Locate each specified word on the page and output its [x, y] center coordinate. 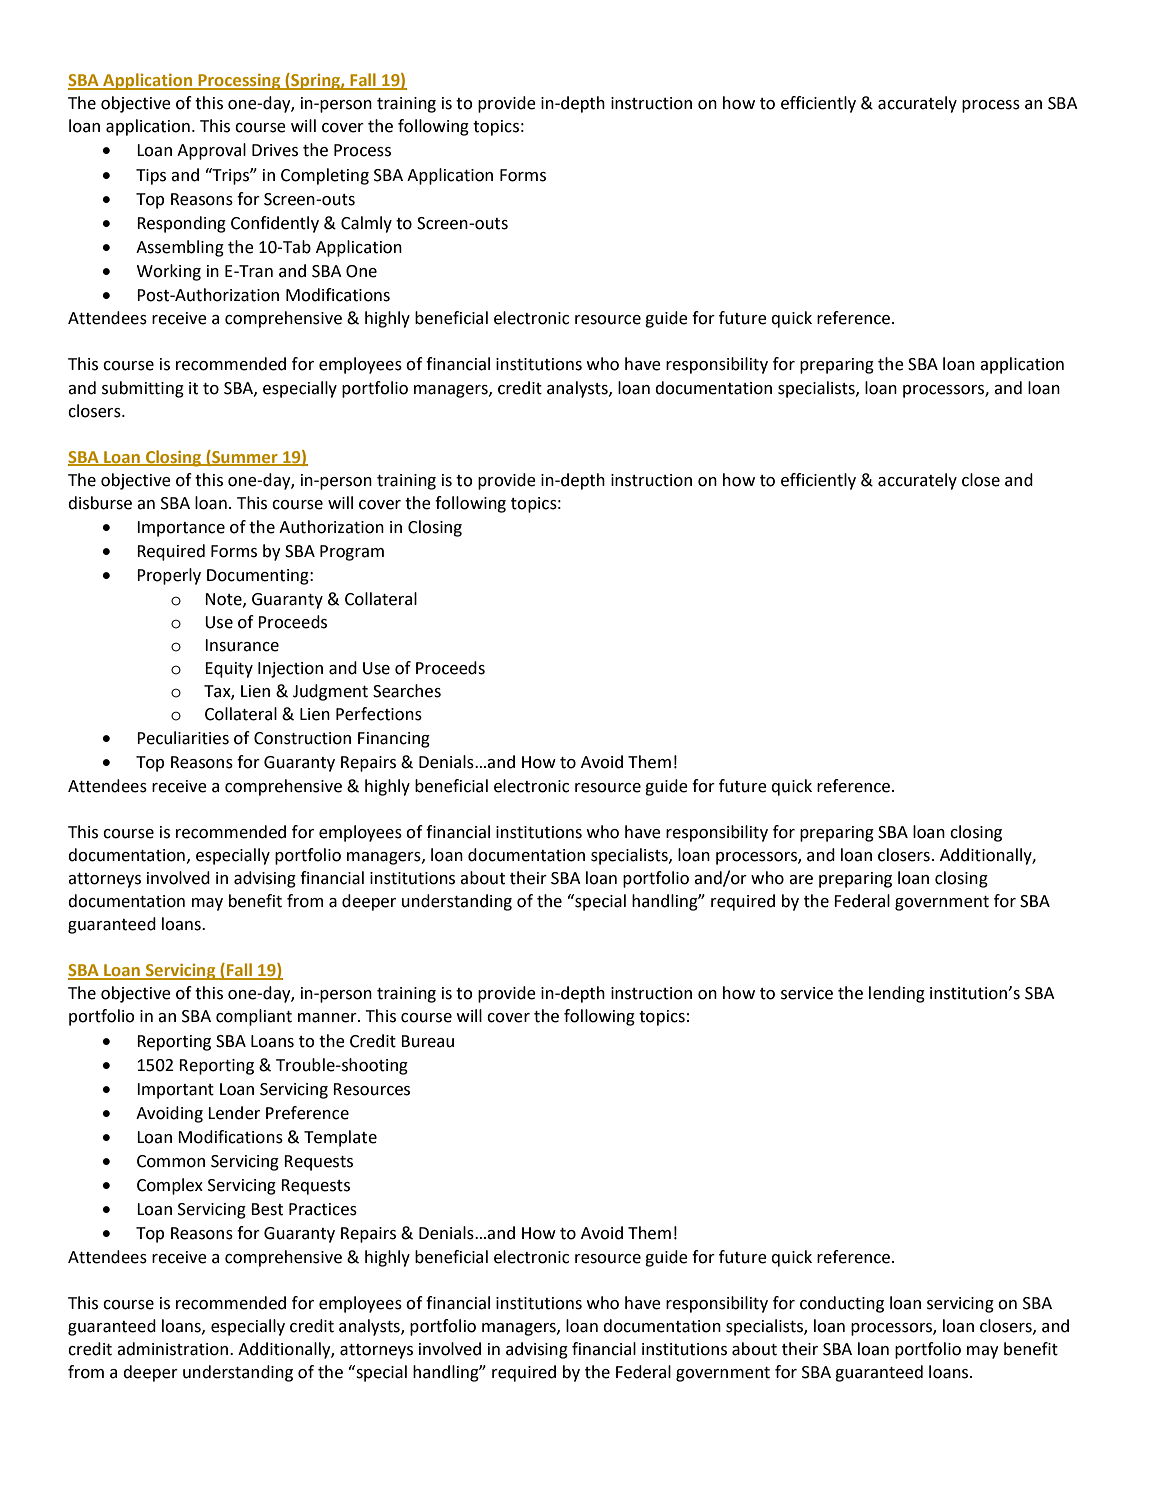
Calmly [366, 224]
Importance [181, 529]
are [801, 880]
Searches [407, 691]
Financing [394, 740]
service [807, 993]
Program [352, 553]
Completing [325, 176]
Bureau [427, 1041]
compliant [254, 1017]
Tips [151, 177]
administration [174, 1349]
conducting [842, 1304]
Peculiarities [183, 738]
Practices [323, 1209]
